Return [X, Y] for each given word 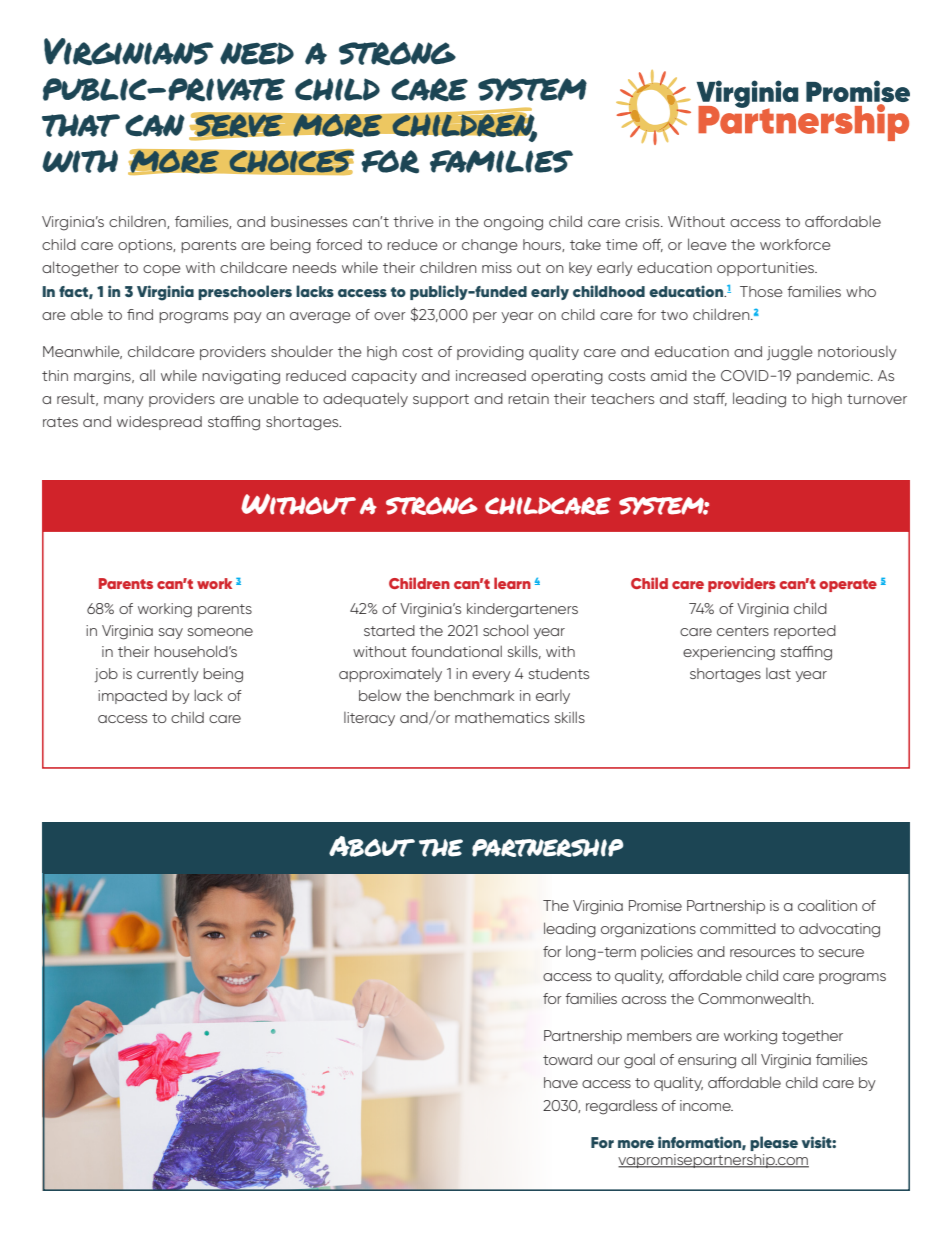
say [171, 633]
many [124, 401]
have [561, 1082]
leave [707, 244]
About [372, 846]
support [441, 400]
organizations [648, 930]
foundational [456, 651]
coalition [827, 905]
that [81, 125]
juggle [790, 353]
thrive [413, 221]
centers [743, 631]
